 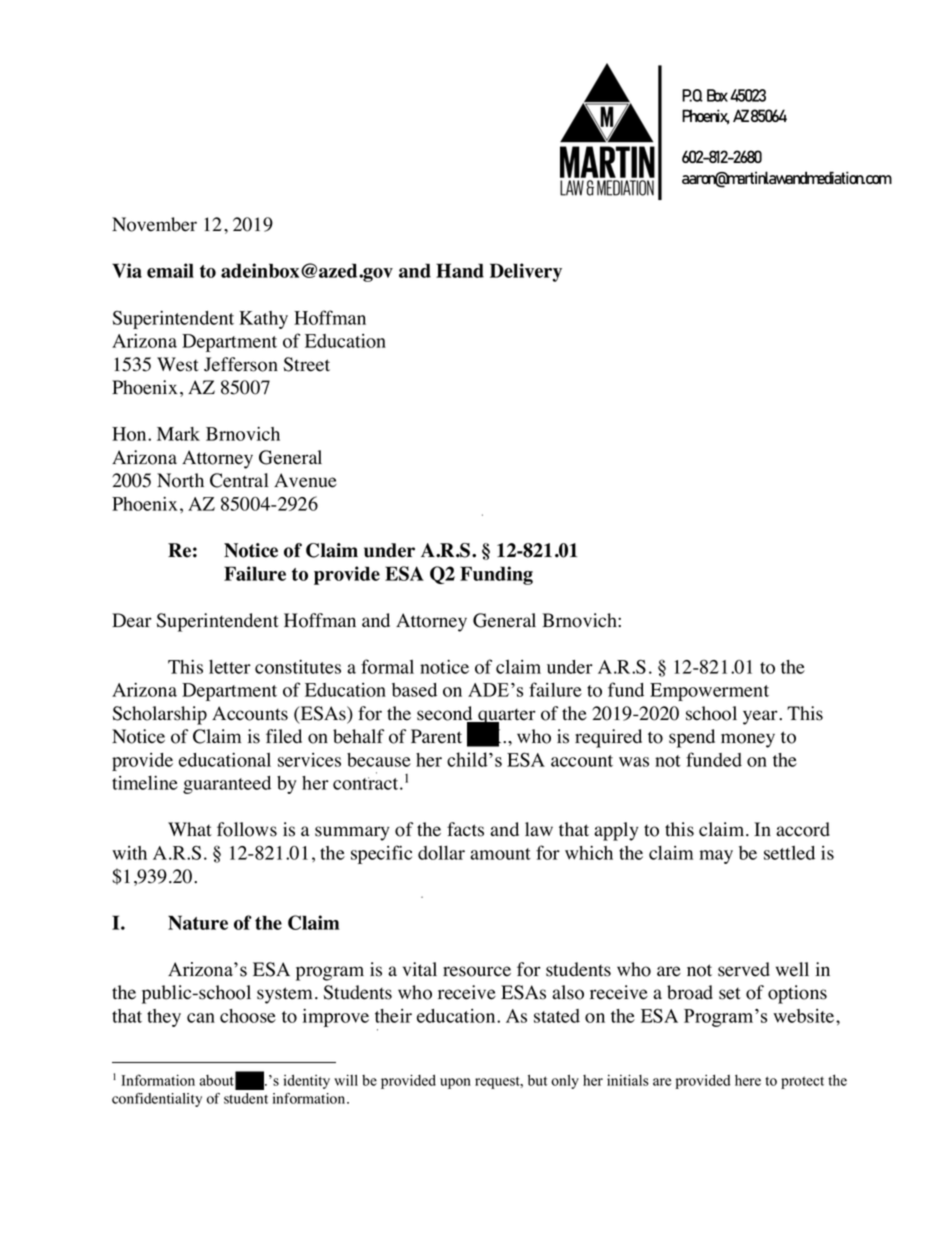 I want to click on confidentiality, so click(x=157, y=1100).
